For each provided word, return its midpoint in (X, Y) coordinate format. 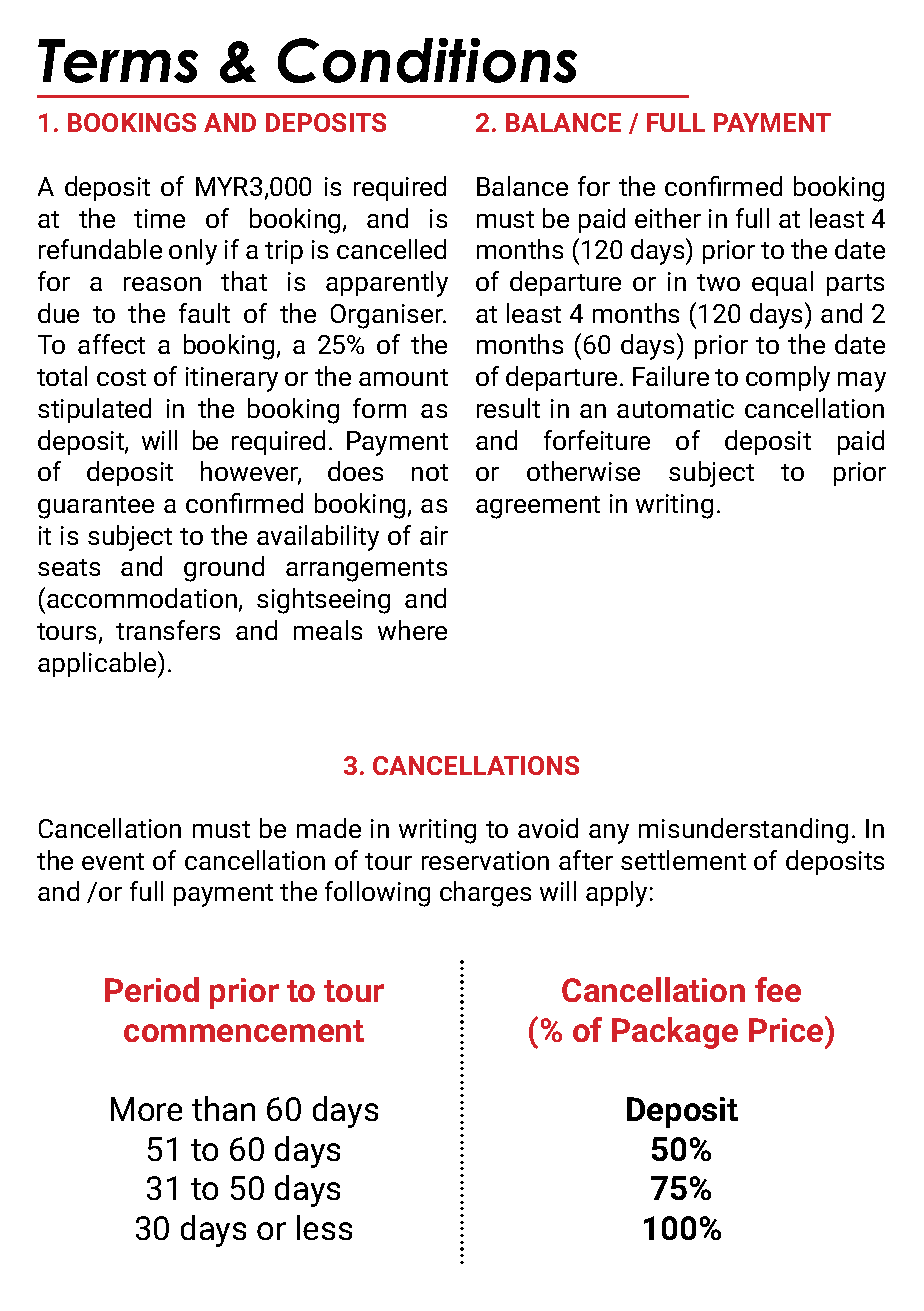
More (146, 1109)
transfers (168, 630)
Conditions (427, 60)
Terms (118, 61)
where (412, 630)
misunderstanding (743, 831)
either (668, 218)
